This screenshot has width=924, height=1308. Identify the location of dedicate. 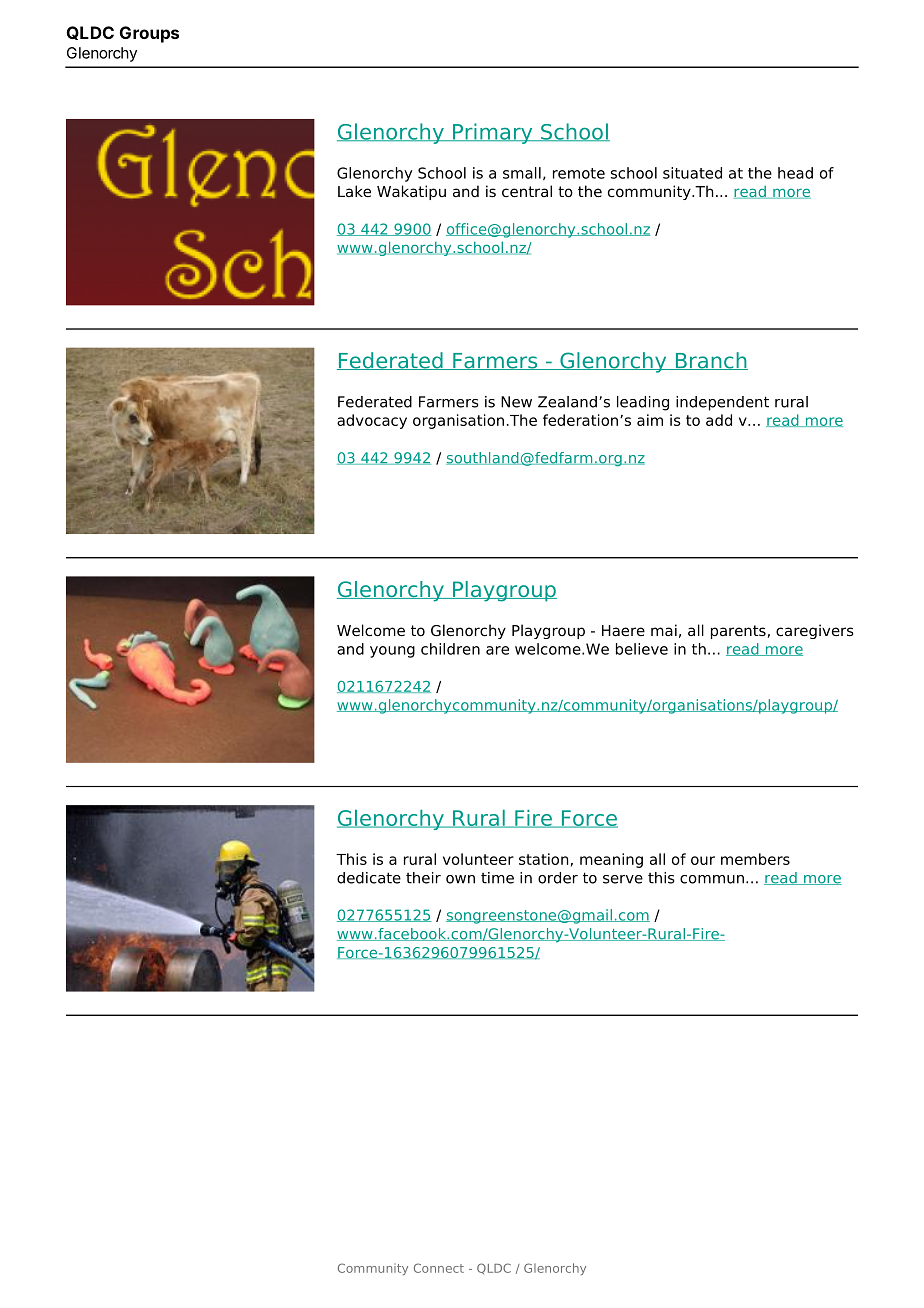
(369, 878).
